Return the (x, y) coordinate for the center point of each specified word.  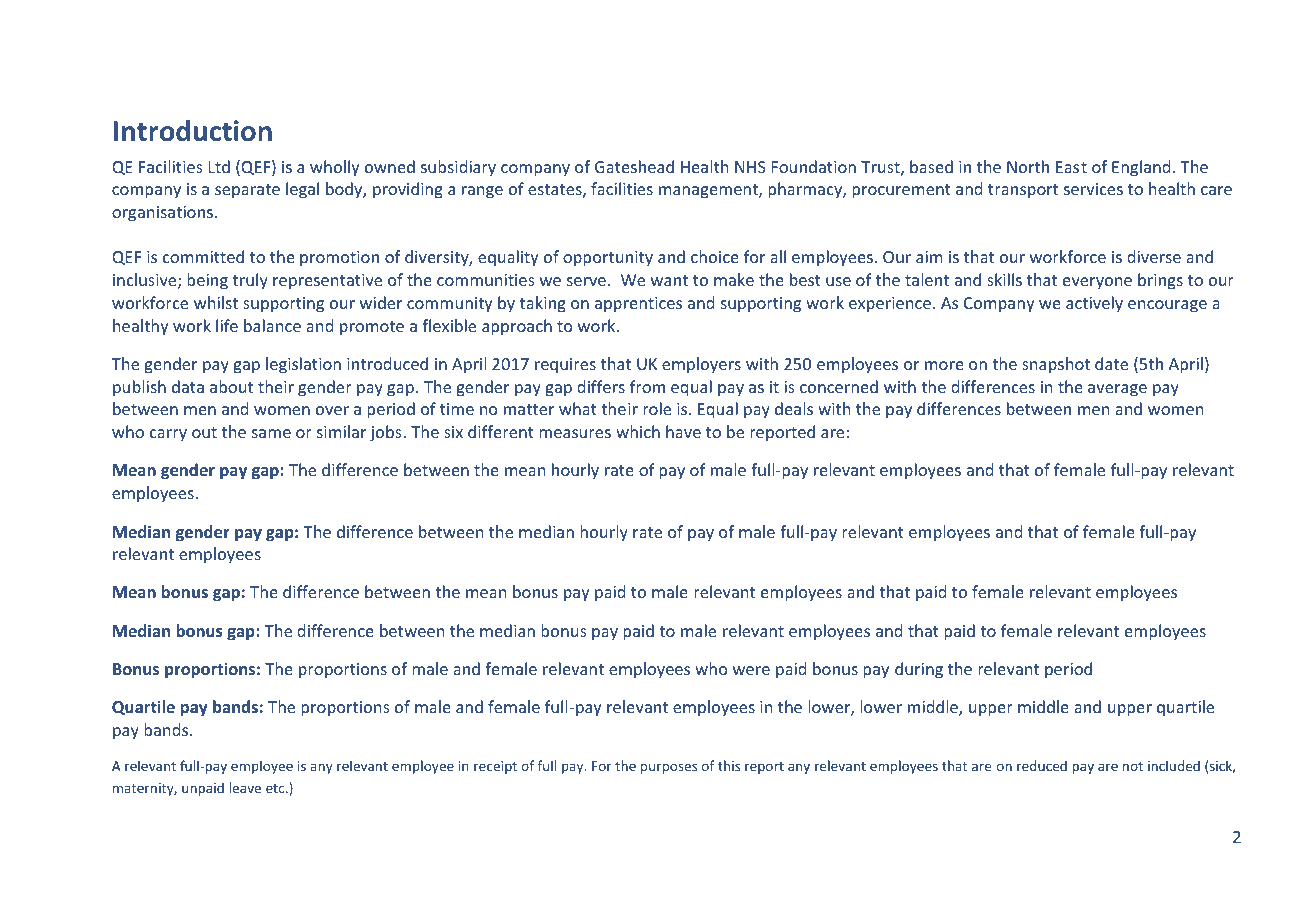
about (231, 386)
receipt (495, 767)
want (669, 280)
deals (794, 408)
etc (276, 788)
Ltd (219, 166)
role (657, 408)
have (683, 431)
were (751, 670)
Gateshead (634, 166)
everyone (1097, 283)
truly (250, 281)
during (919, 670)
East (1071, 167)
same (271, 433)
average (1117, 390)
